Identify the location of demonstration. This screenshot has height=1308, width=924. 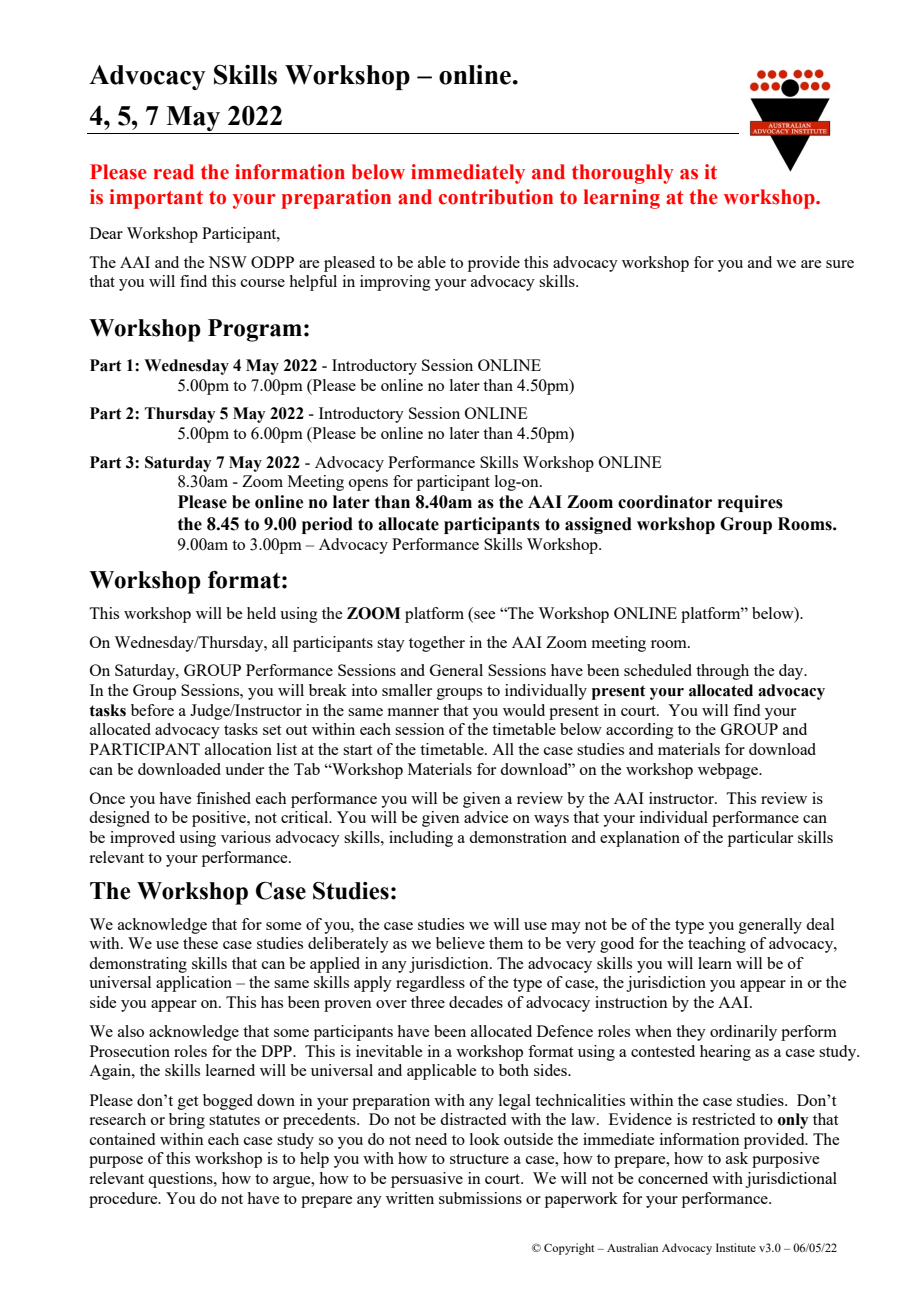
(518, 837).
